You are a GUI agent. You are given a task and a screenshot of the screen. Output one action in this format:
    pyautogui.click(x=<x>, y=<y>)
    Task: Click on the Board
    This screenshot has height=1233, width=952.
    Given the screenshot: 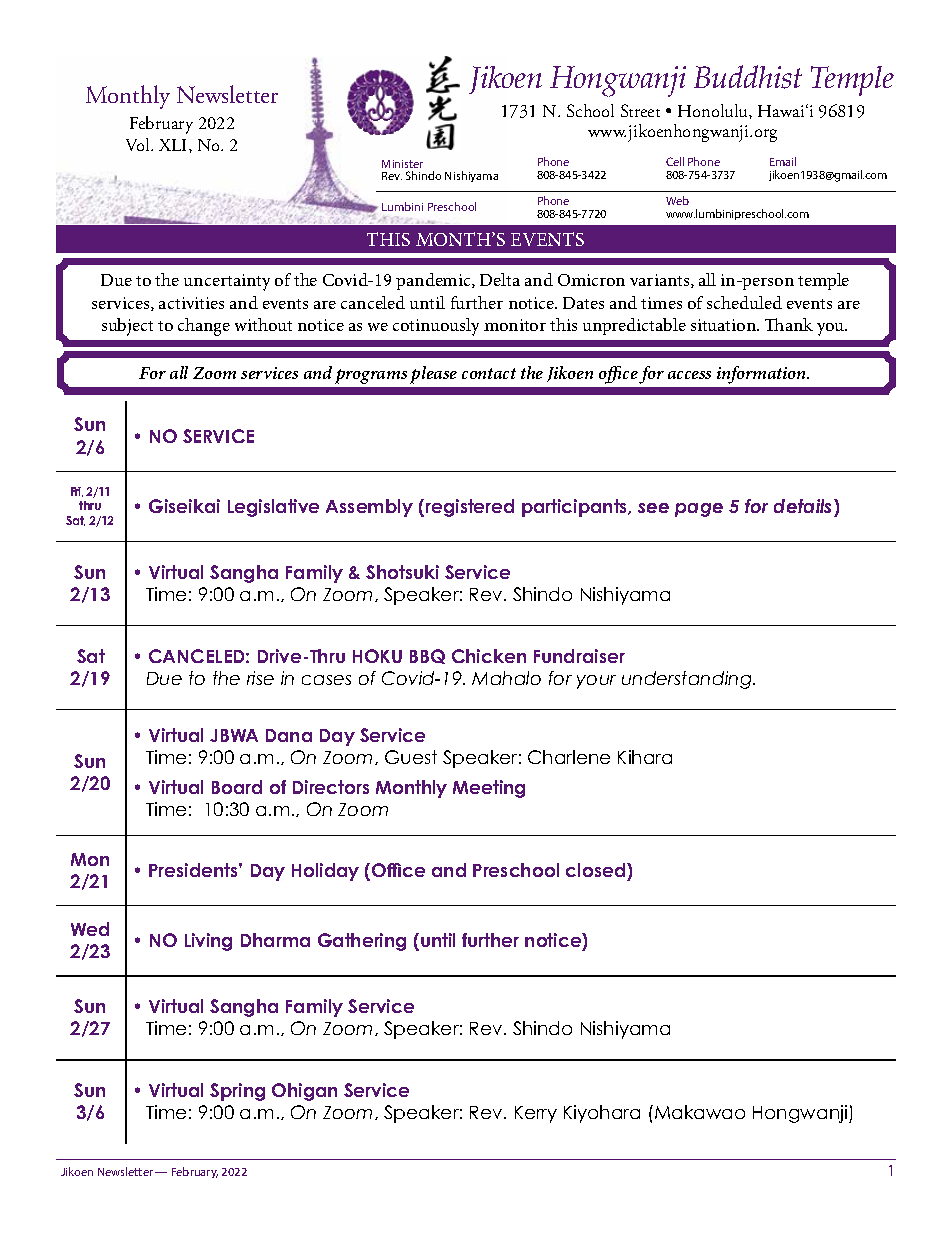 What is the action you would take?
    pyautogui.click(x=237, y=787)
